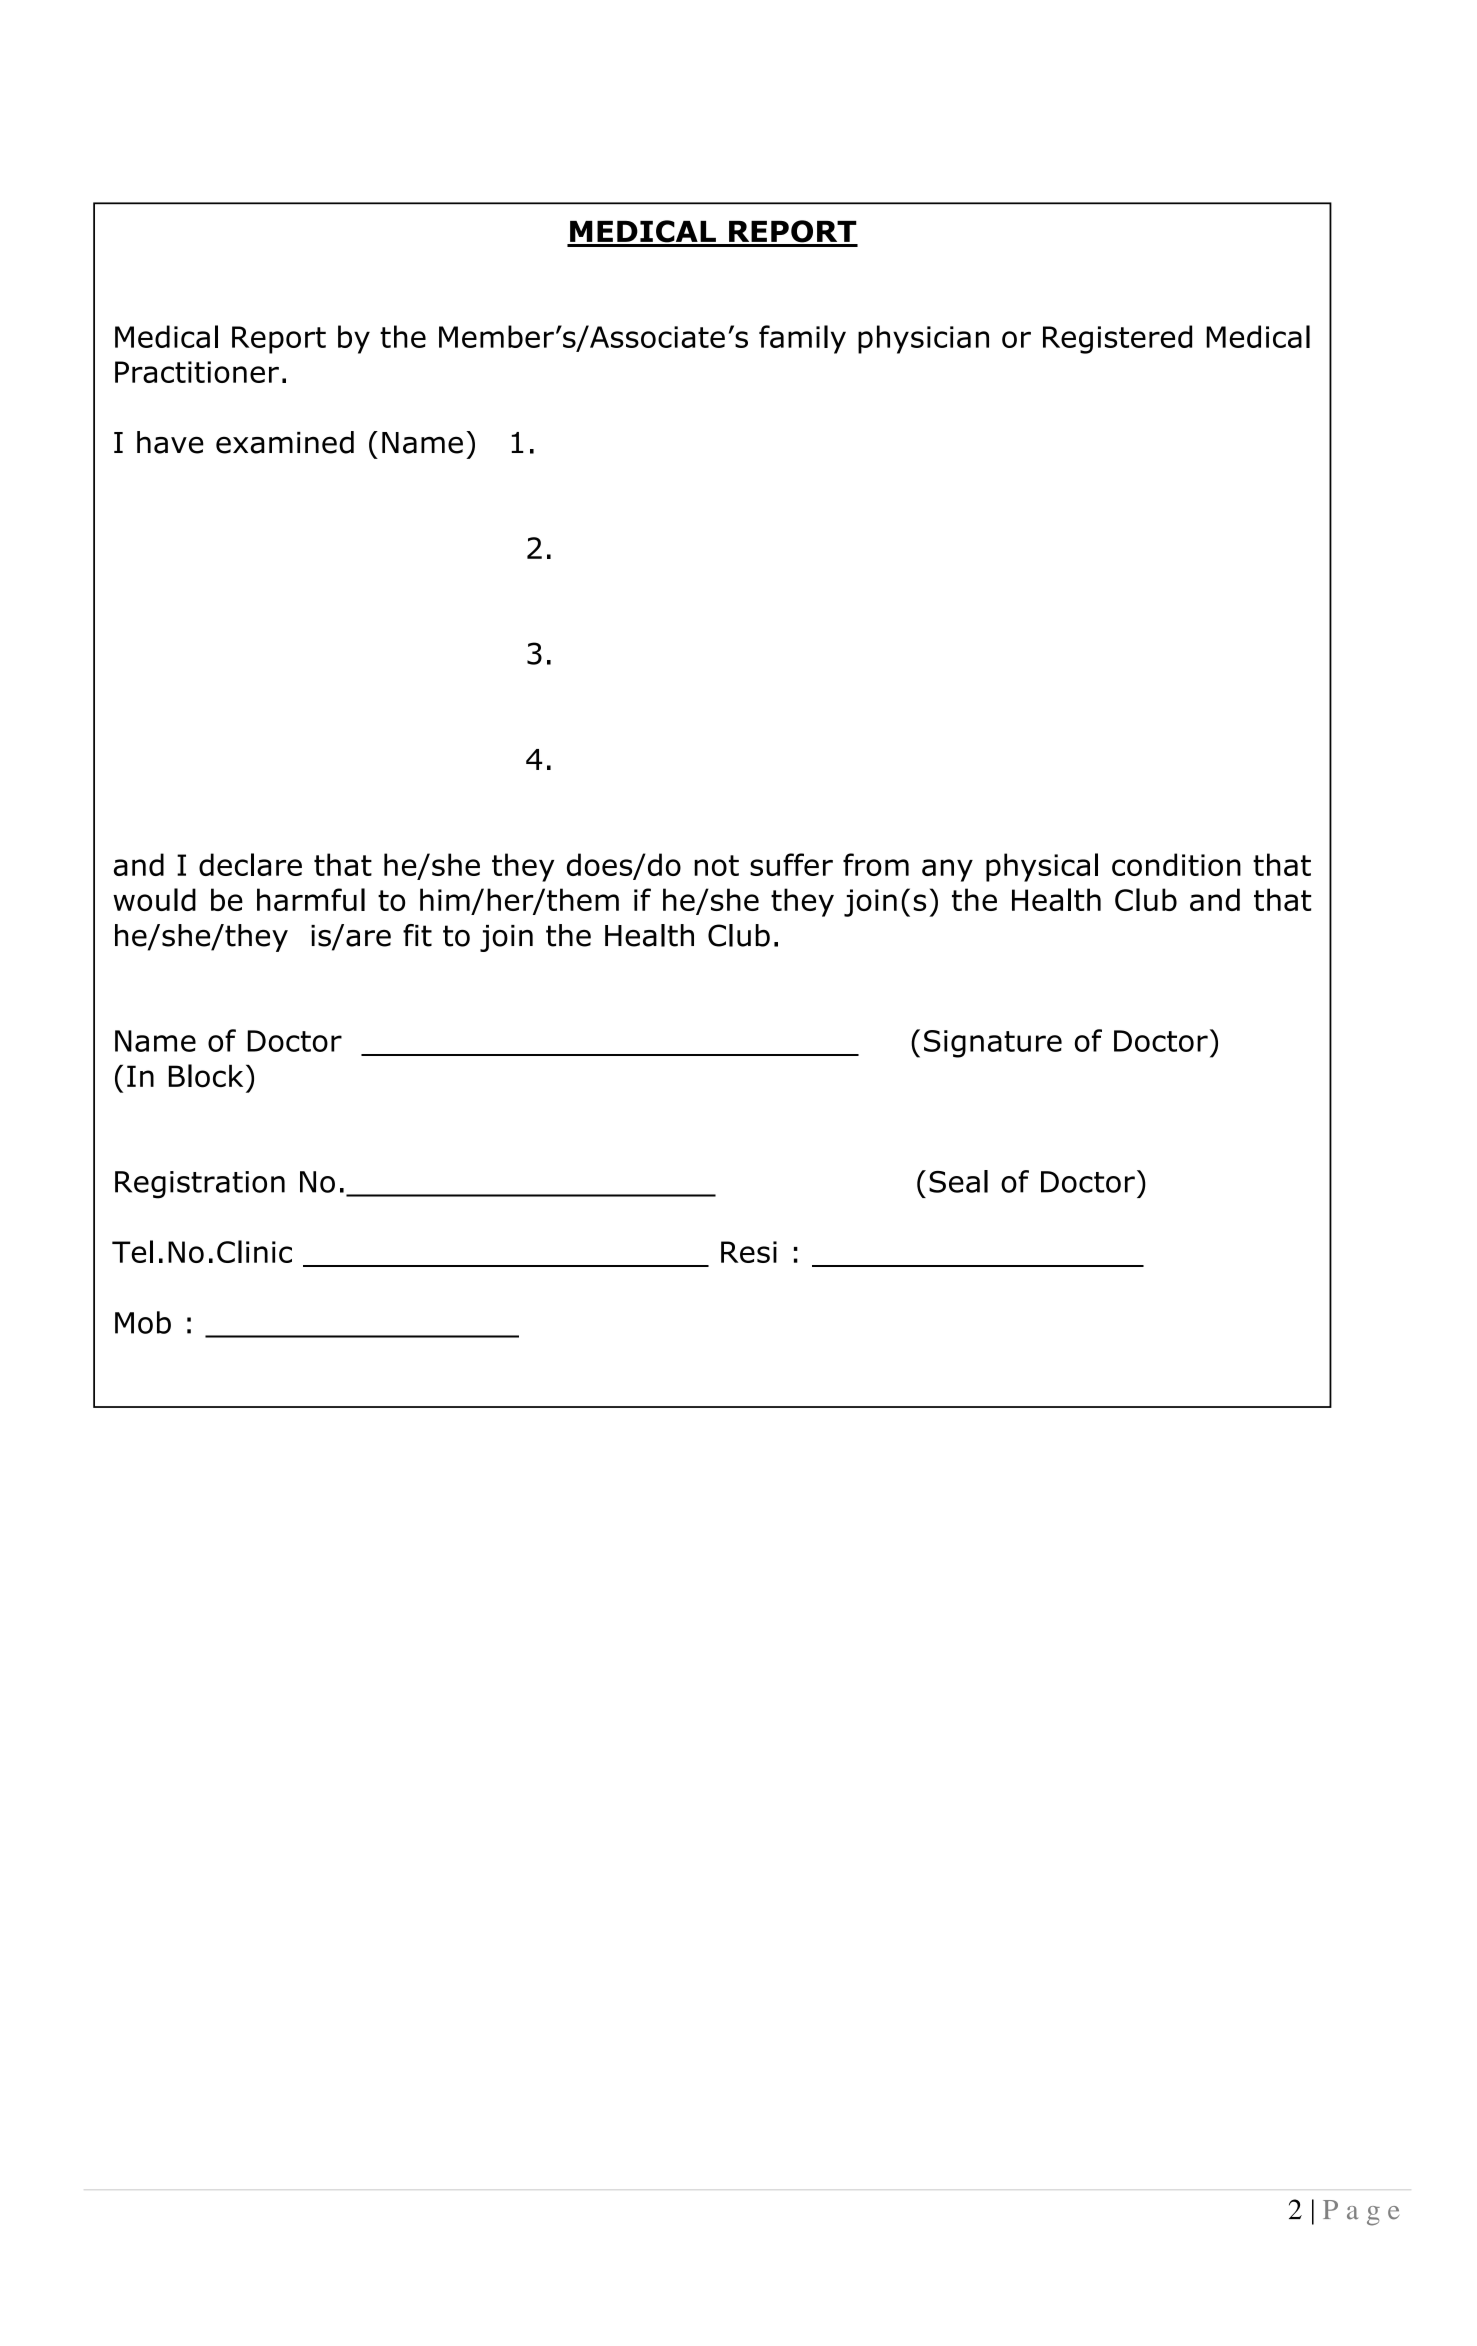  Describe the element at coordinates (791, 864) in the screenshot. I see `suffer` at that location.
